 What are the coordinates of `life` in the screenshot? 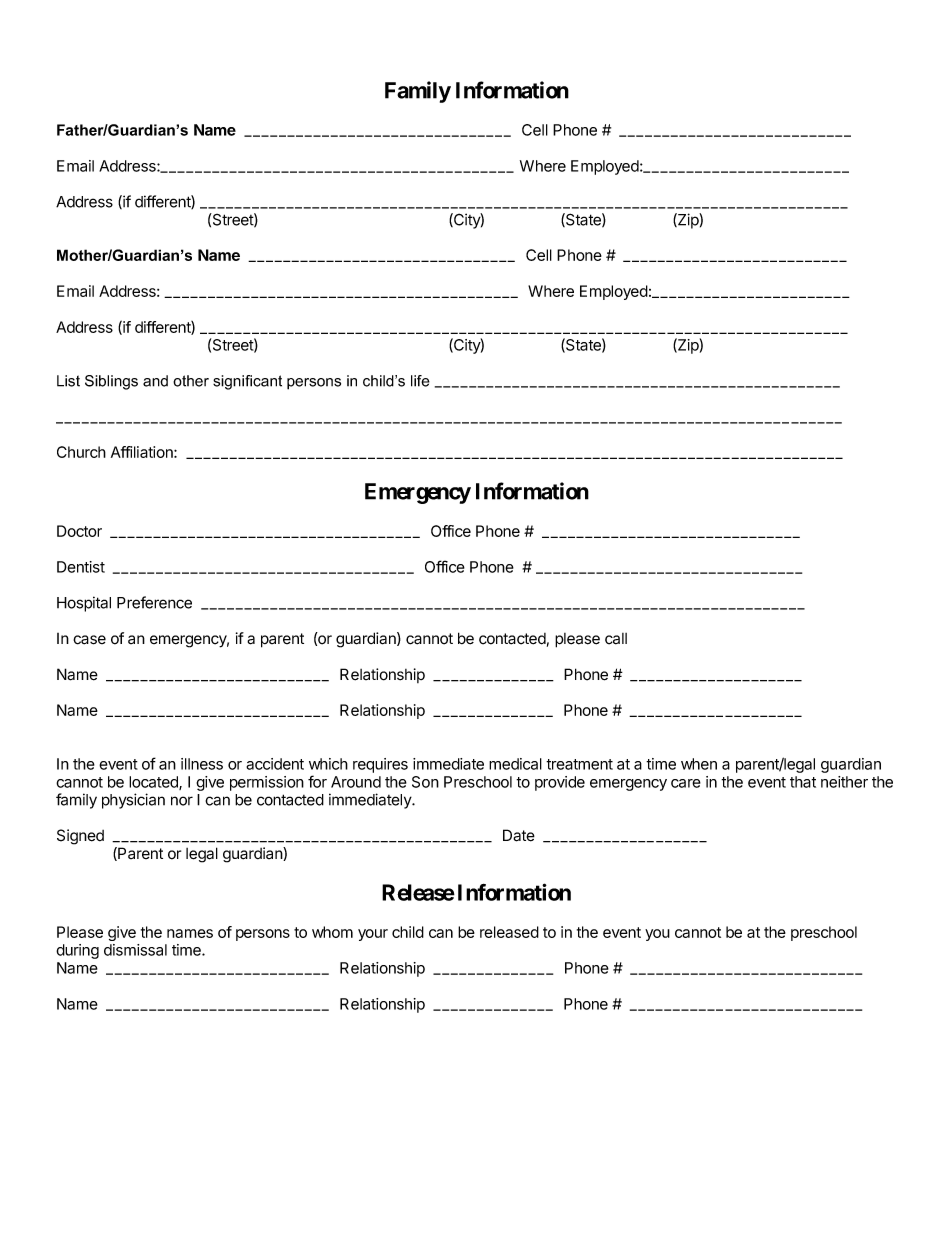 It's located at (420, 381).
